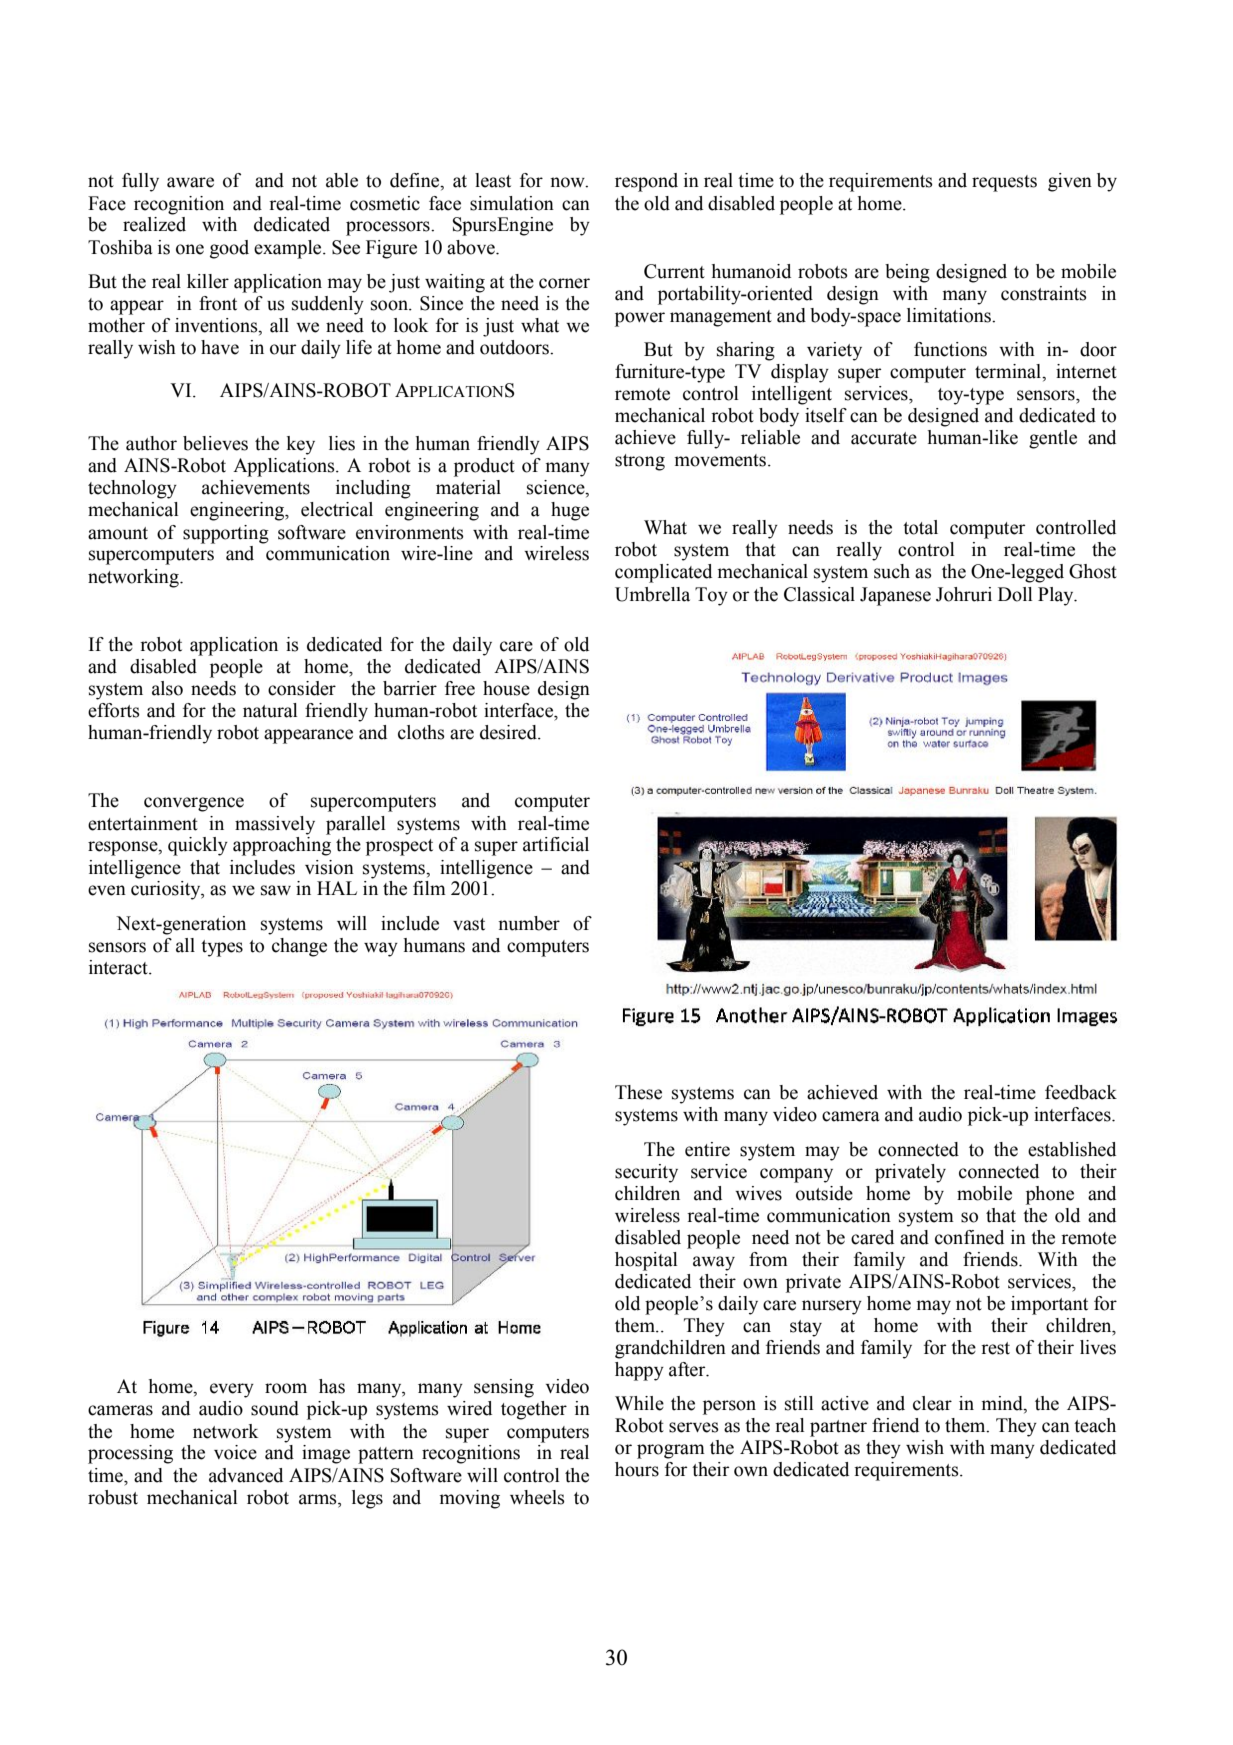 This page has height=1745, width=1233. Describe the element at coordinates (1072, 1149) in the page. I see `established` at that location.
